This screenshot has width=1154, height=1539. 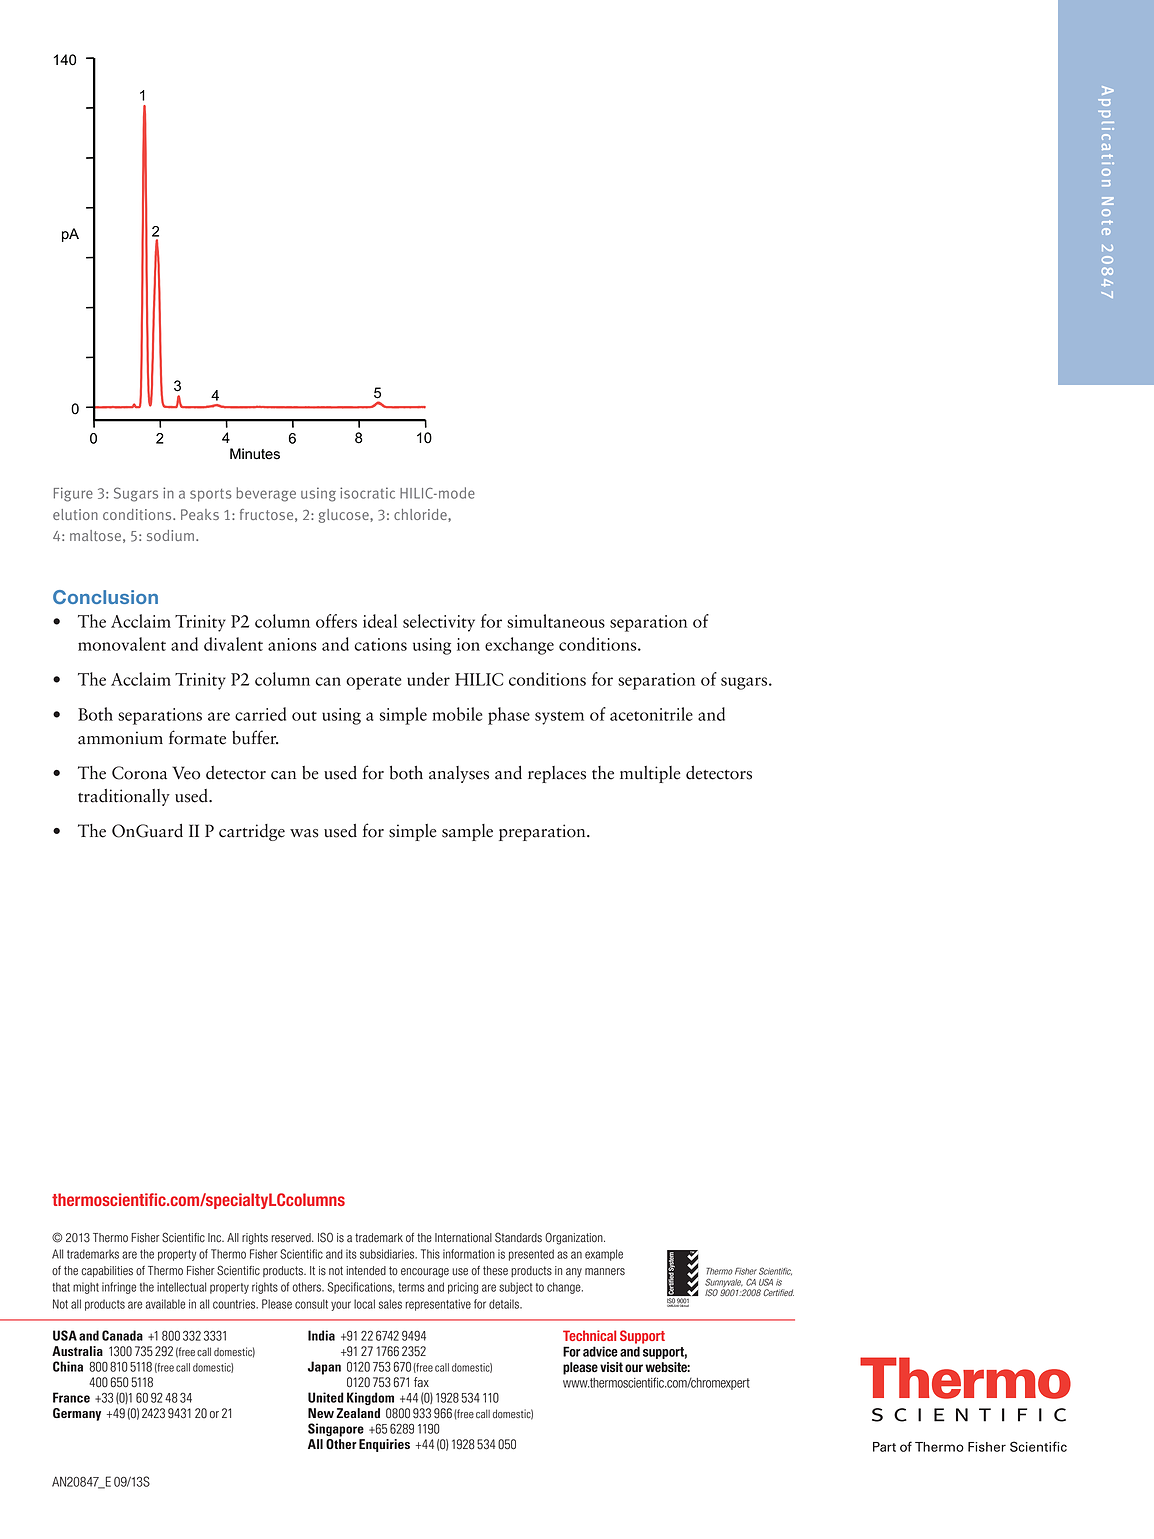 What do you see at coordinates (556, 621) in the screenshot?
I see `simultaneous` at bounding box center [556, 621].
